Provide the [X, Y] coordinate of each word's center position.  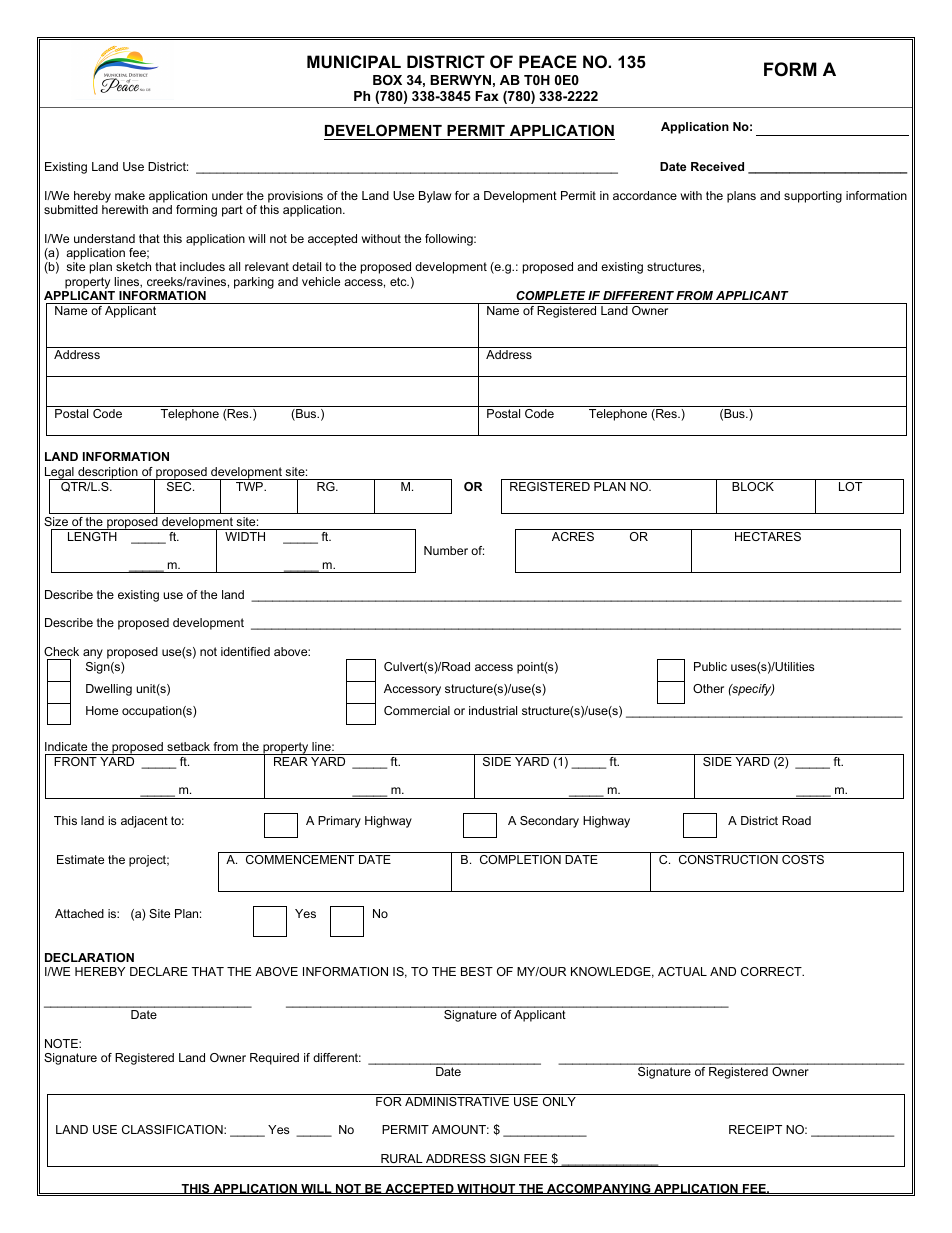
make [130, 195]
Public [710, 666]
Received [717, 166]
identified [245, 651]
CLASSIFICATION [173, 1129]
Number [446, 550]
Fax [487, 96]
